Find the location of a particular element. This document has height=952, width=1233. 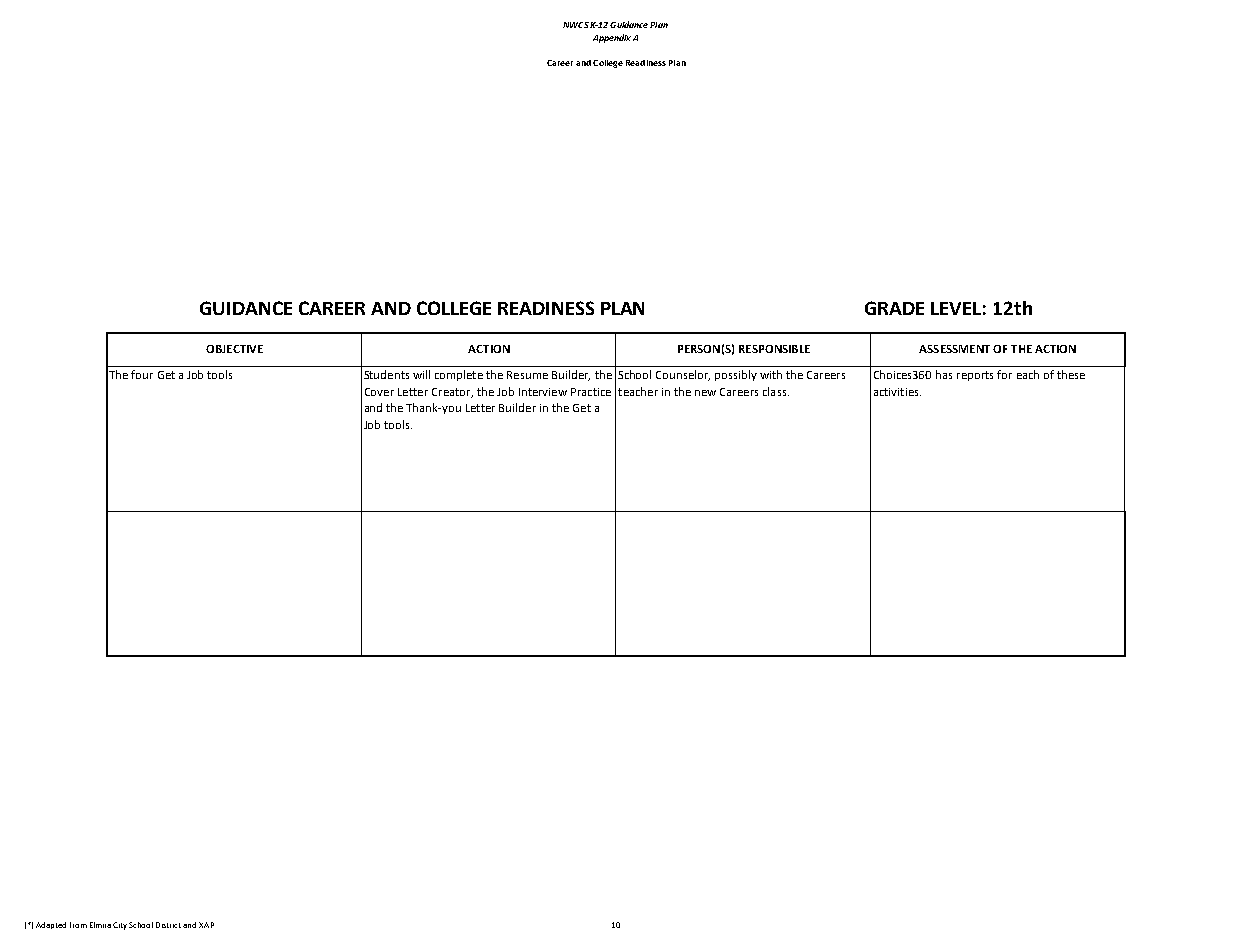

Interview is located at coordinates (543, 392).
